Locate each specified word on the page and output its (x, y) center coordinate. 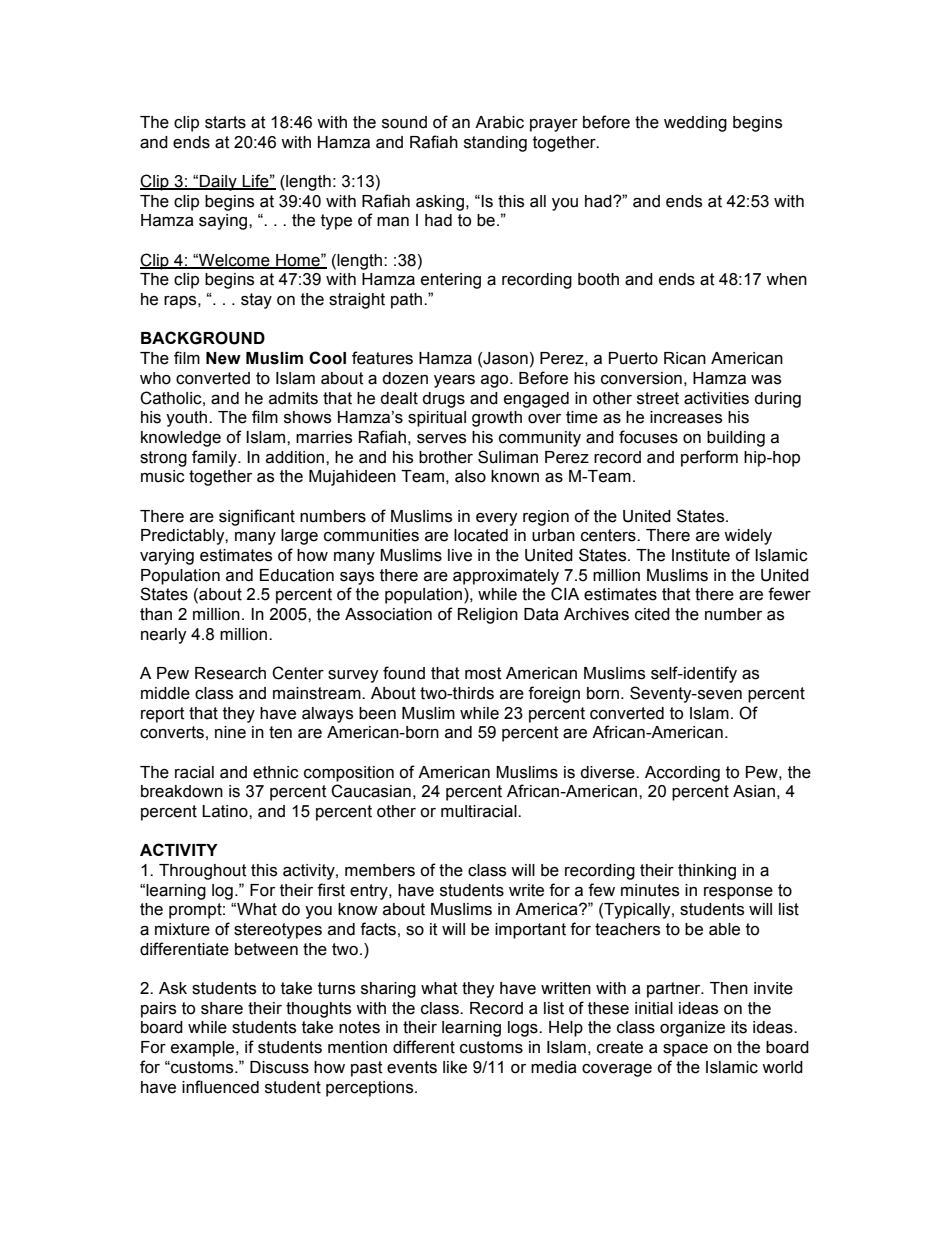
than (156, 614)
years (454, 381)
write (526, 890)
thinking (707, 872)
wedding (695, 124)
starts (225, 122)
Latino (226, 811)
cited (652, 614)
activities (716, 398)
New (223, 358)
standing (495, 144)
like (455, 1067)
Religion (488, 616)
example (204, 1049)
